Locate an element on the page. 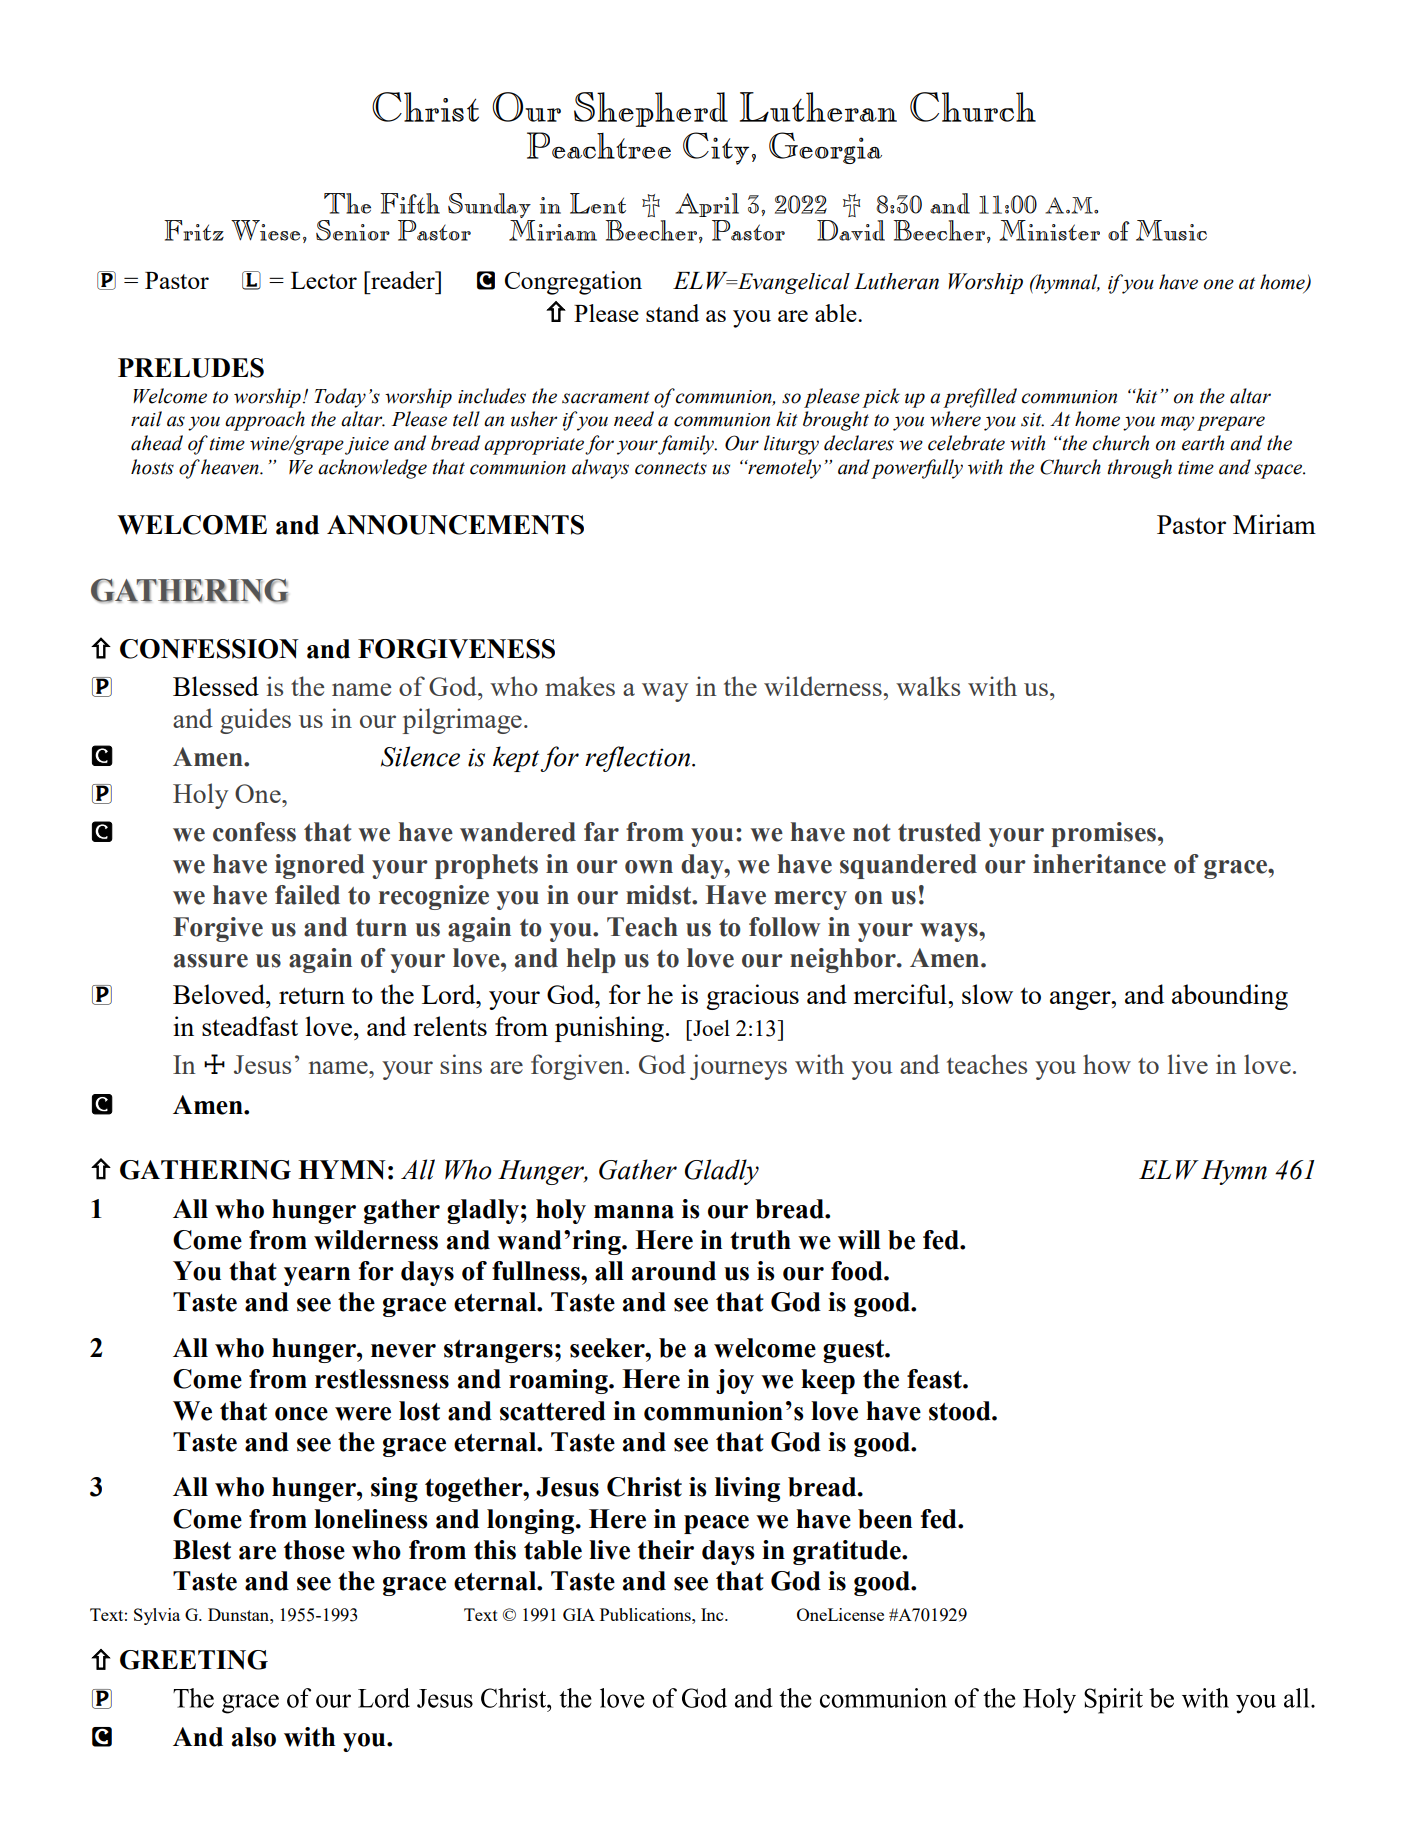 This document has height=1829, width=1413. Minister is located at coordinates (1050, 230).
